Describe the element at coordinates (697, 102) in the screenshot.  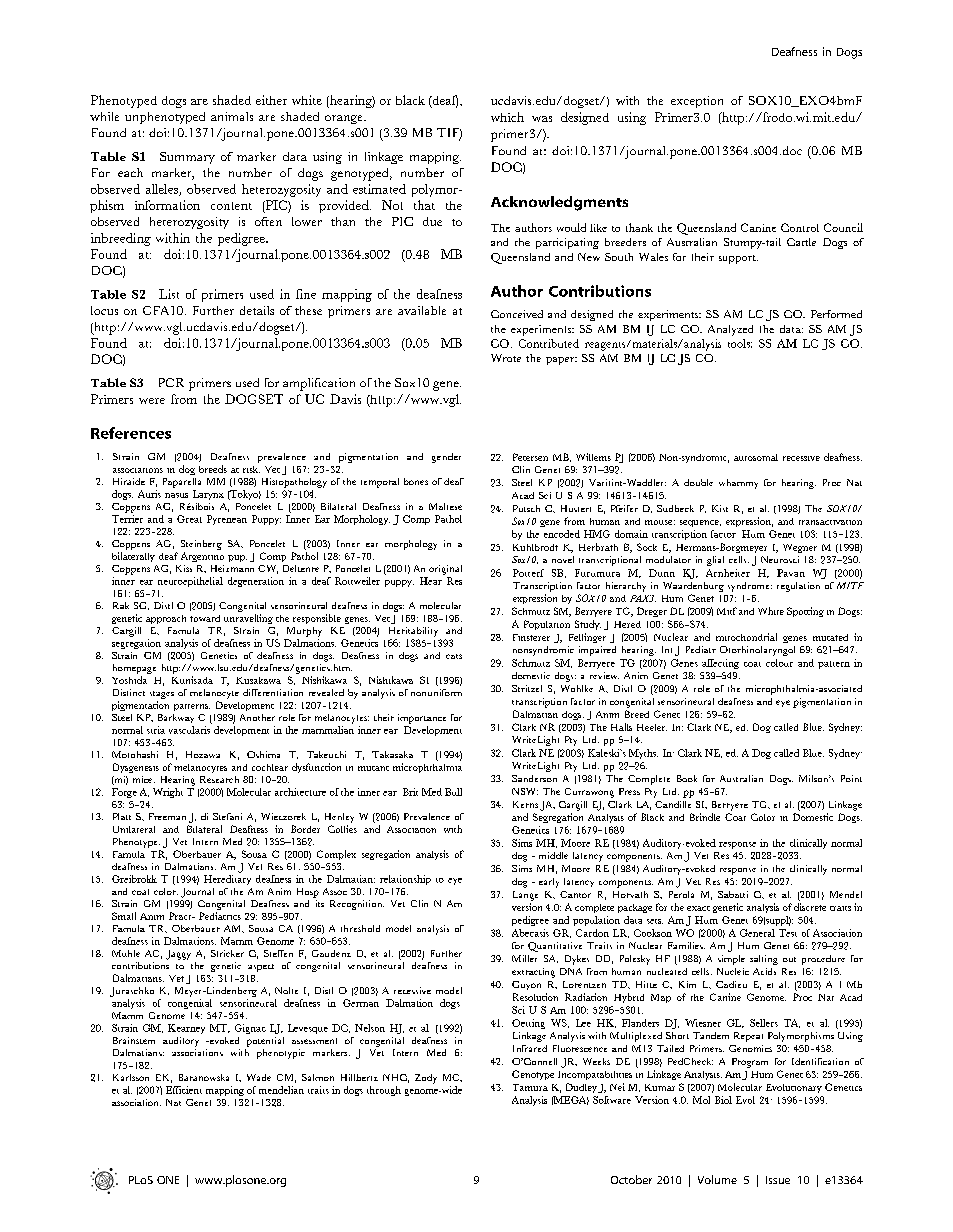
I see `exception` at that location.
